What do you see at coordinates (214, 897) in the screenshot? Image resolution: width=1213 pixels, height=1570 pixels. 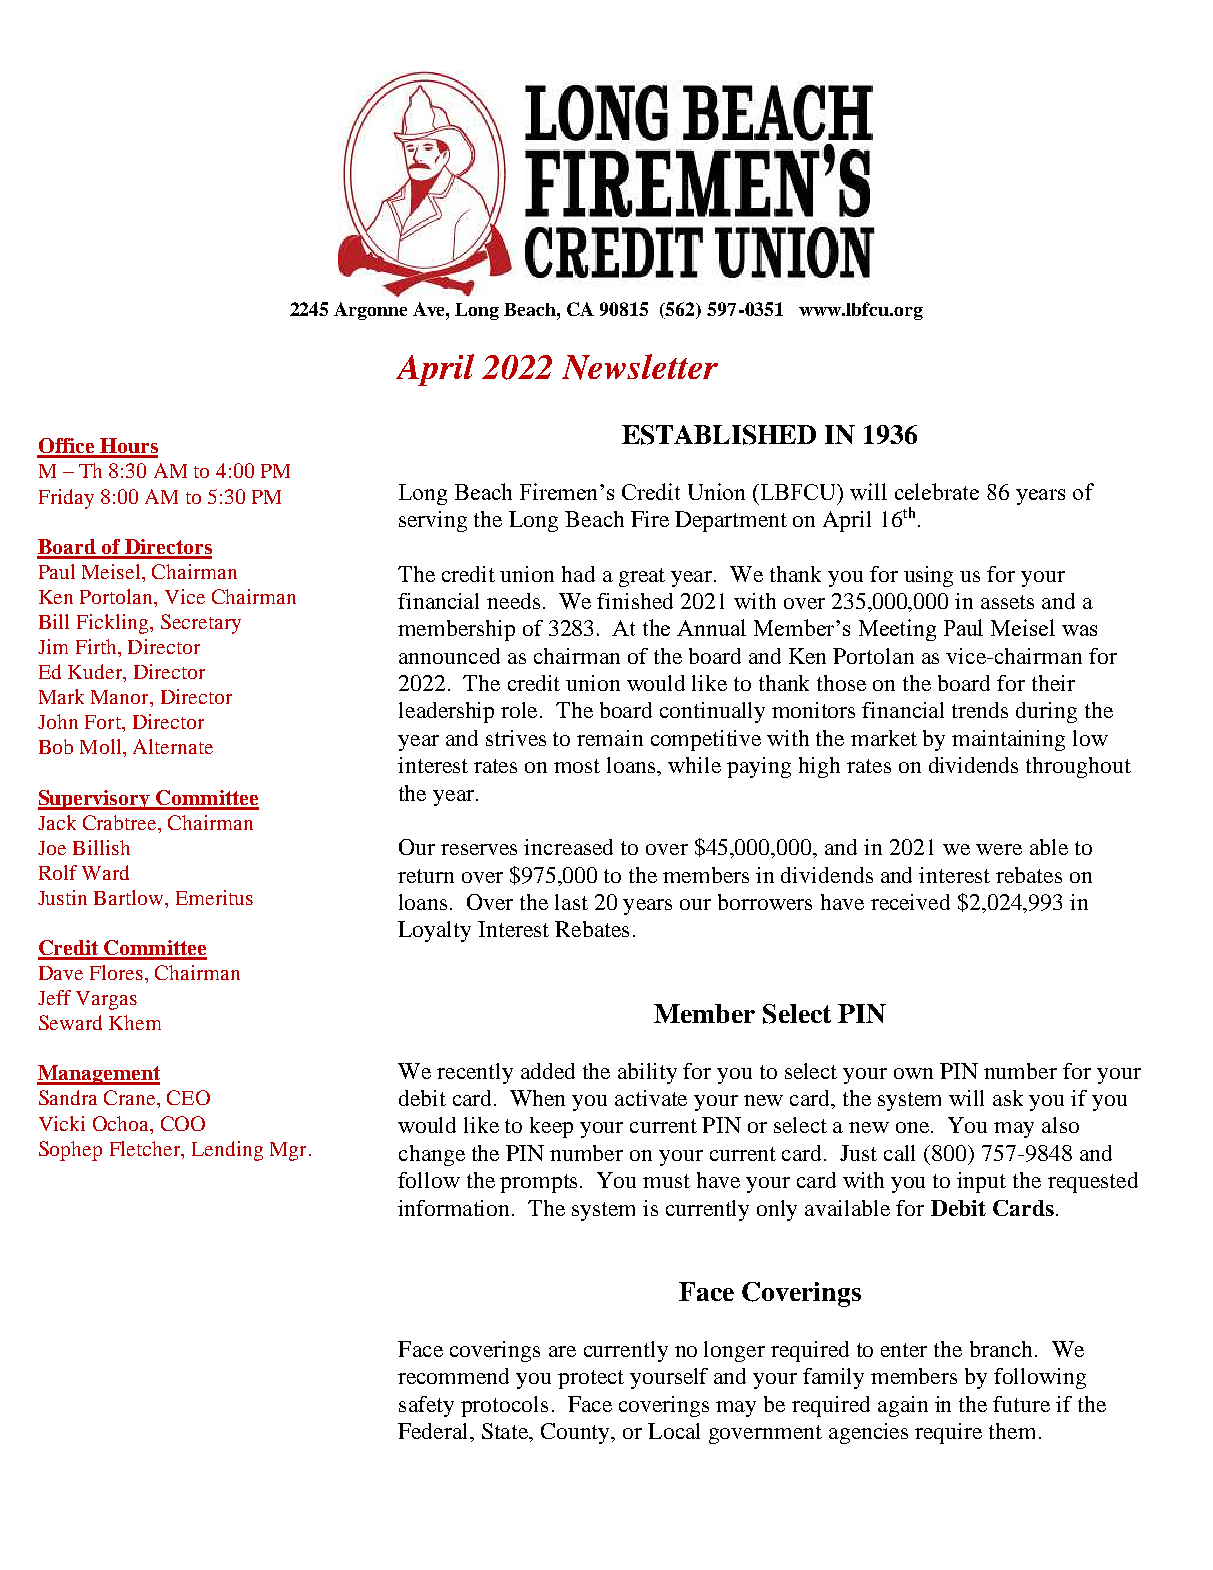 I see `Emeritus` at bounding box center [214, 897].
